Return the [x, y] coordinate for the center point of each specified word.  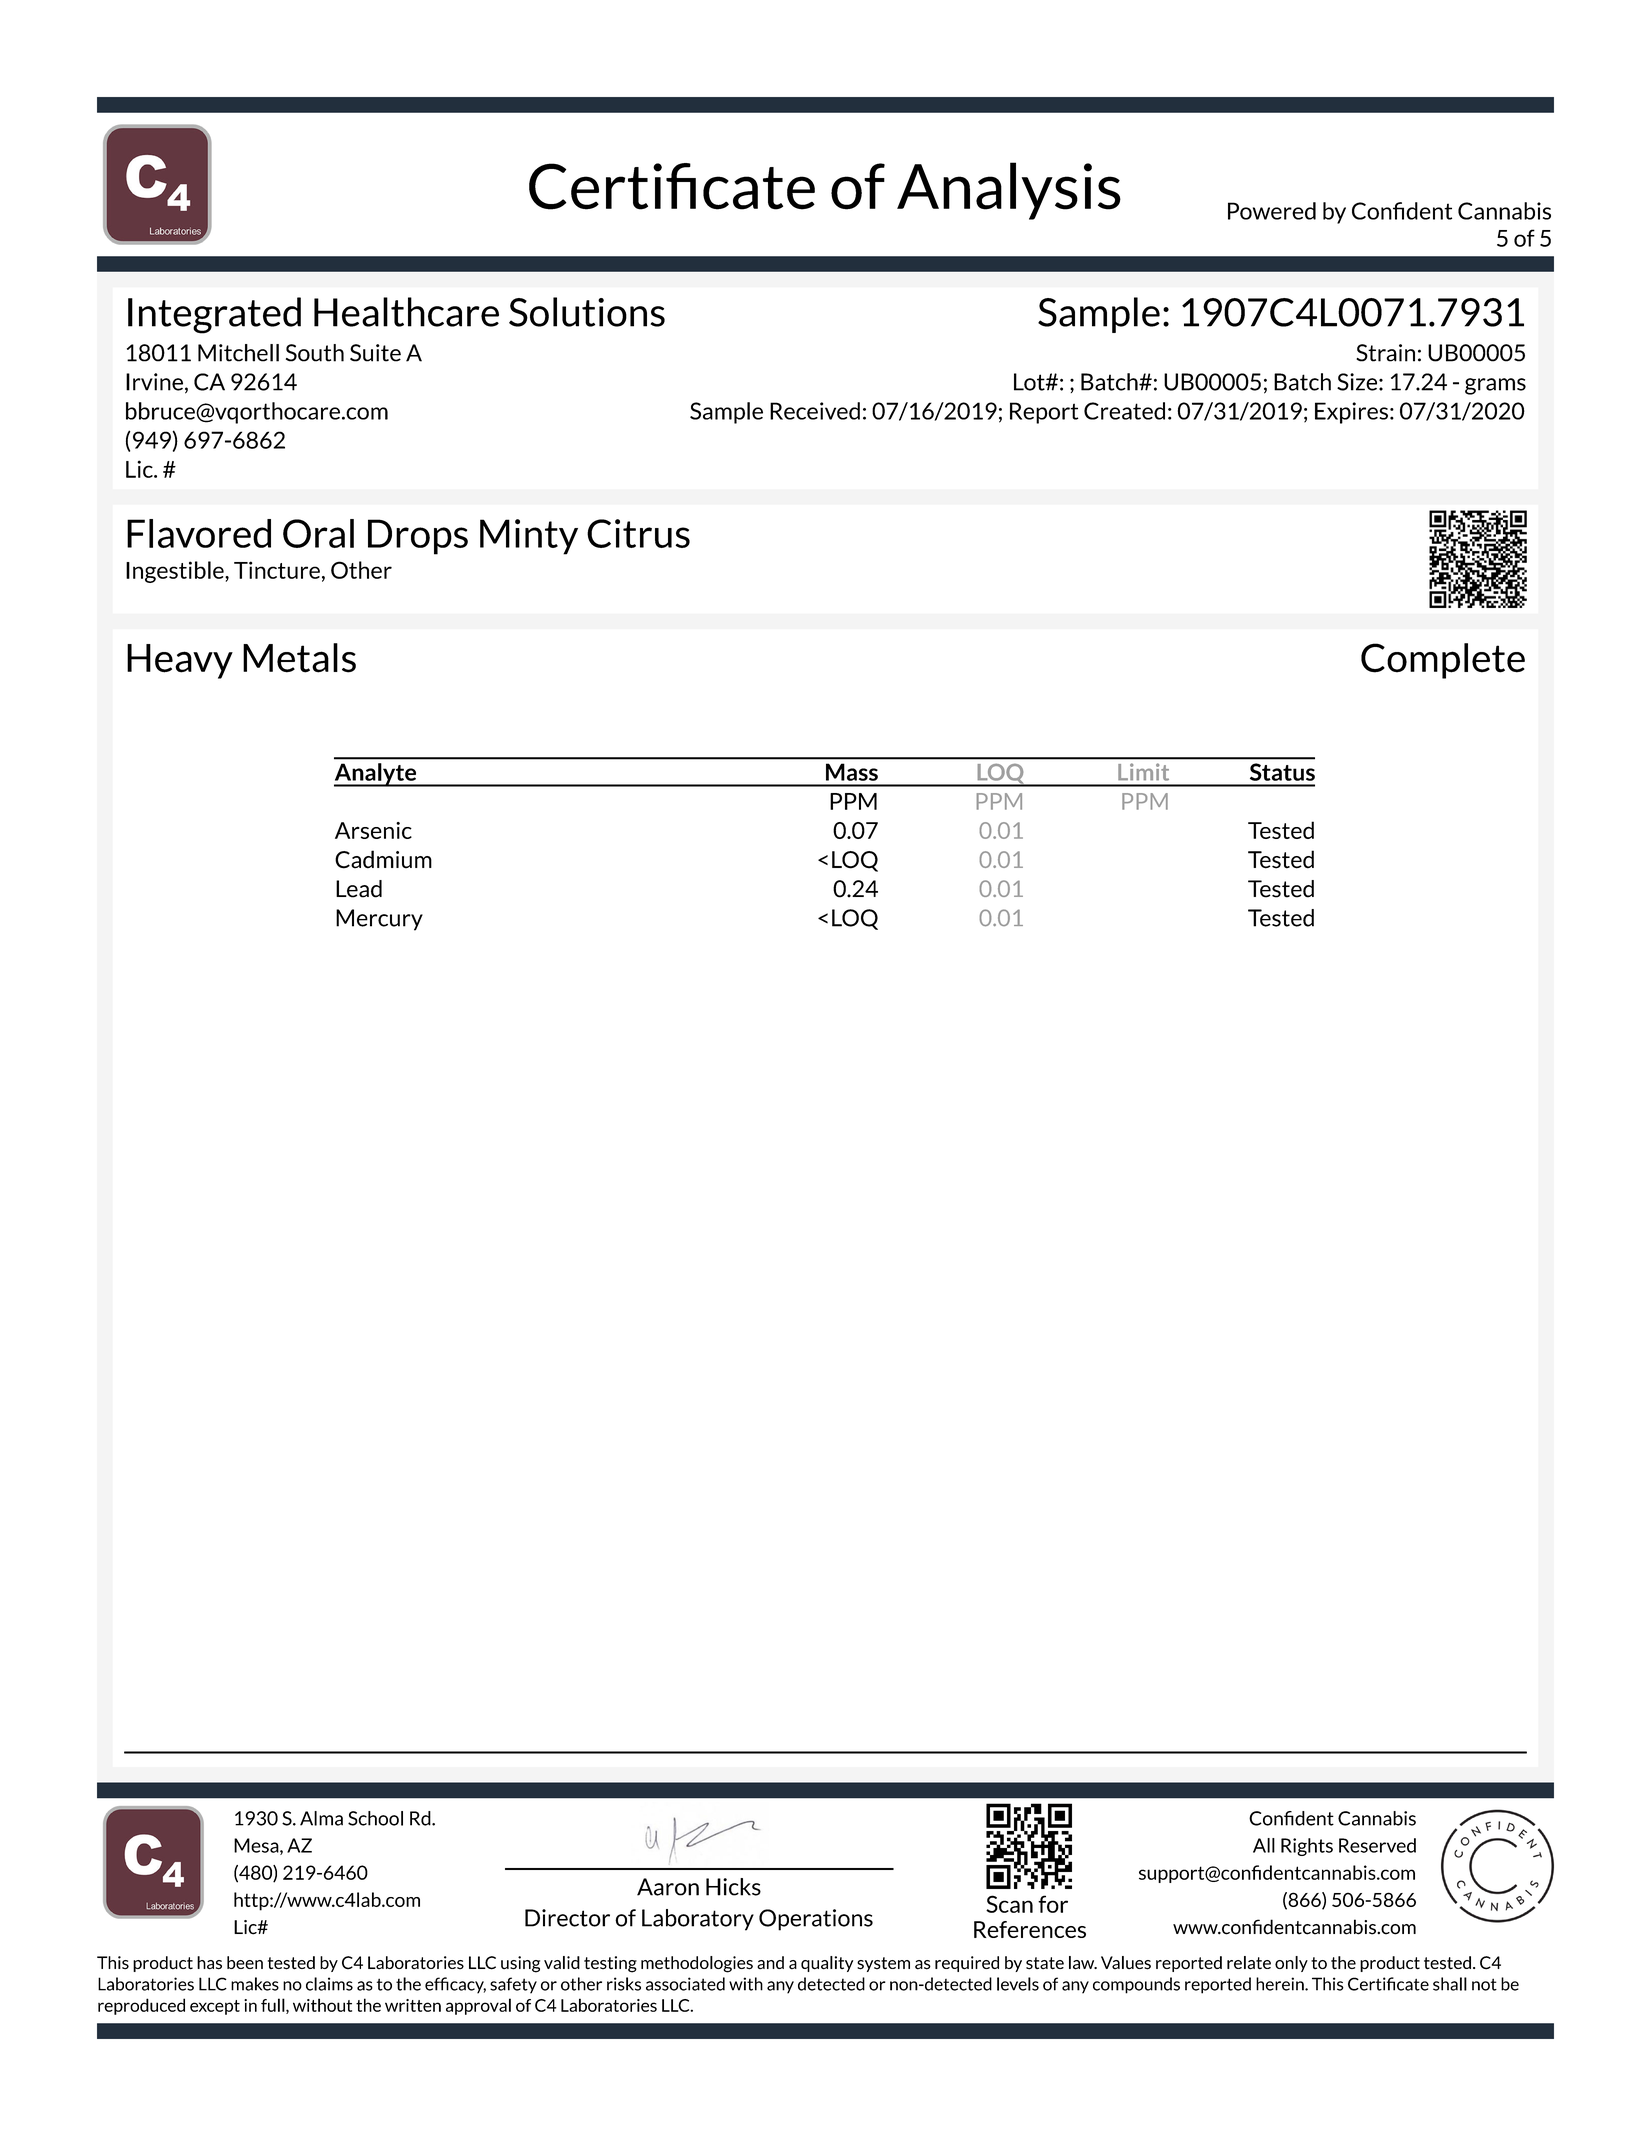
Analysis [1009, 191]
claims [329, 1984]
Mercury [379, 920]
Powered [1272, 211]
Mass [852, 772]
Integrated [214, 315]
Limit [1144, 772]
